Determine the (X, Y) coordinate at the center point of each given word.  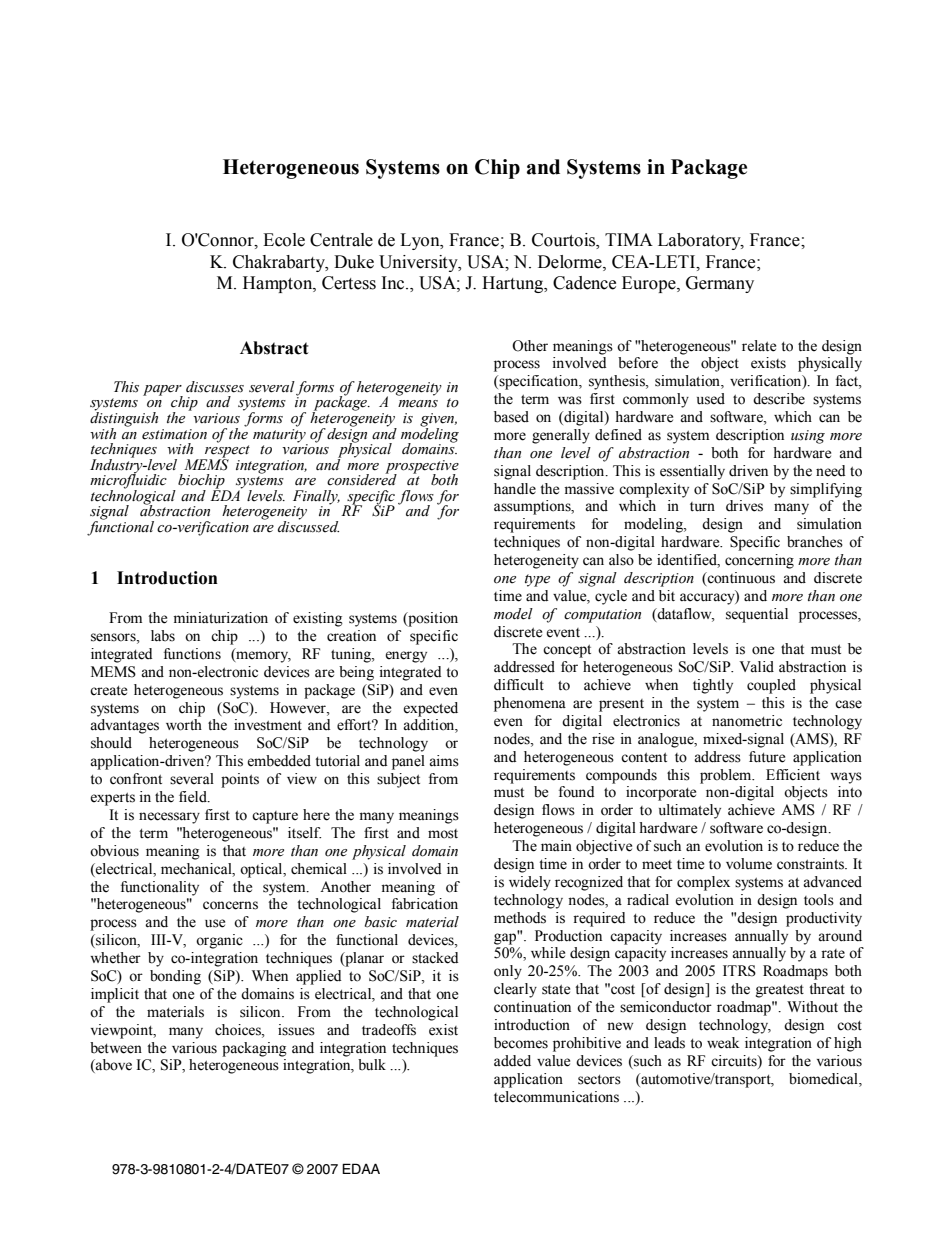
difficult (519, 685)
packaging (254, 1049)
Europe (650, 284)
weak (723, 1043)
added (512, 1061)
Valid (756, 667)
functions (192, 654)
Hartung (514, 284)
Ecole (284, 240)
